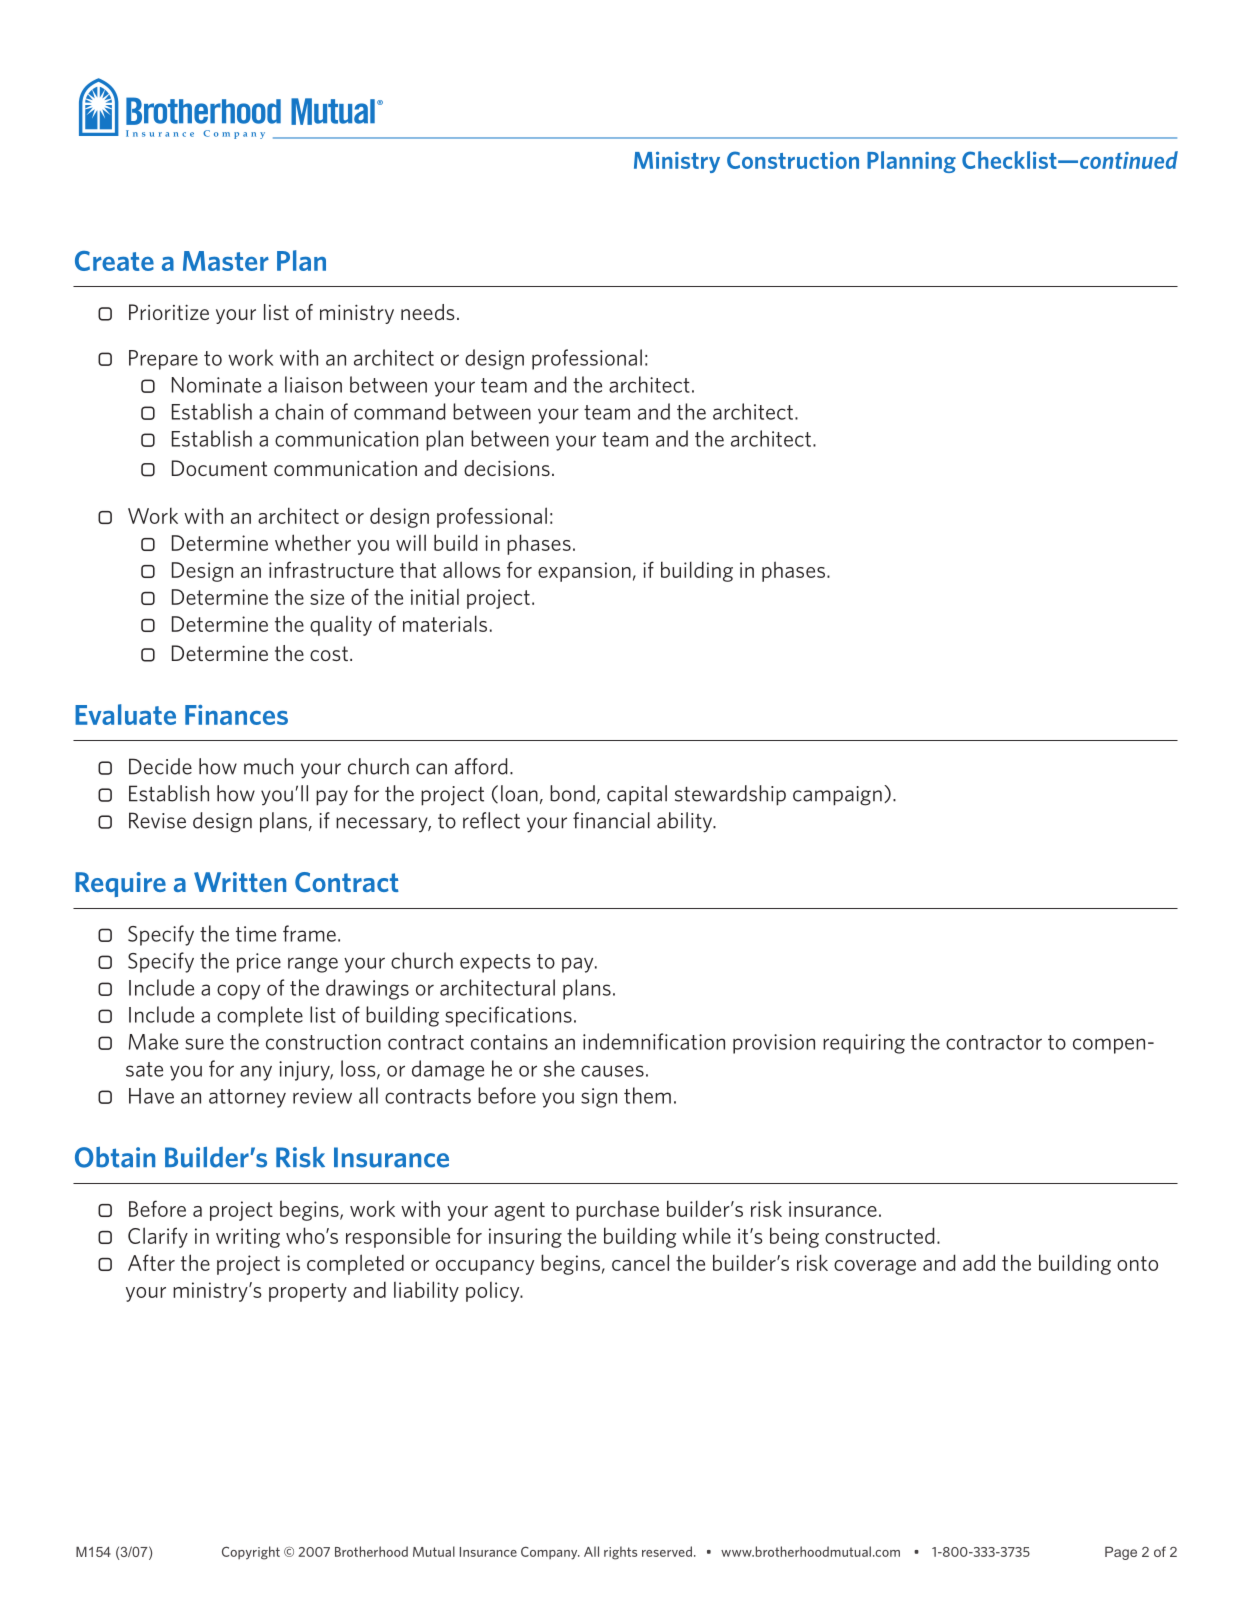  I want to click on Company, so click(550, 1553).
